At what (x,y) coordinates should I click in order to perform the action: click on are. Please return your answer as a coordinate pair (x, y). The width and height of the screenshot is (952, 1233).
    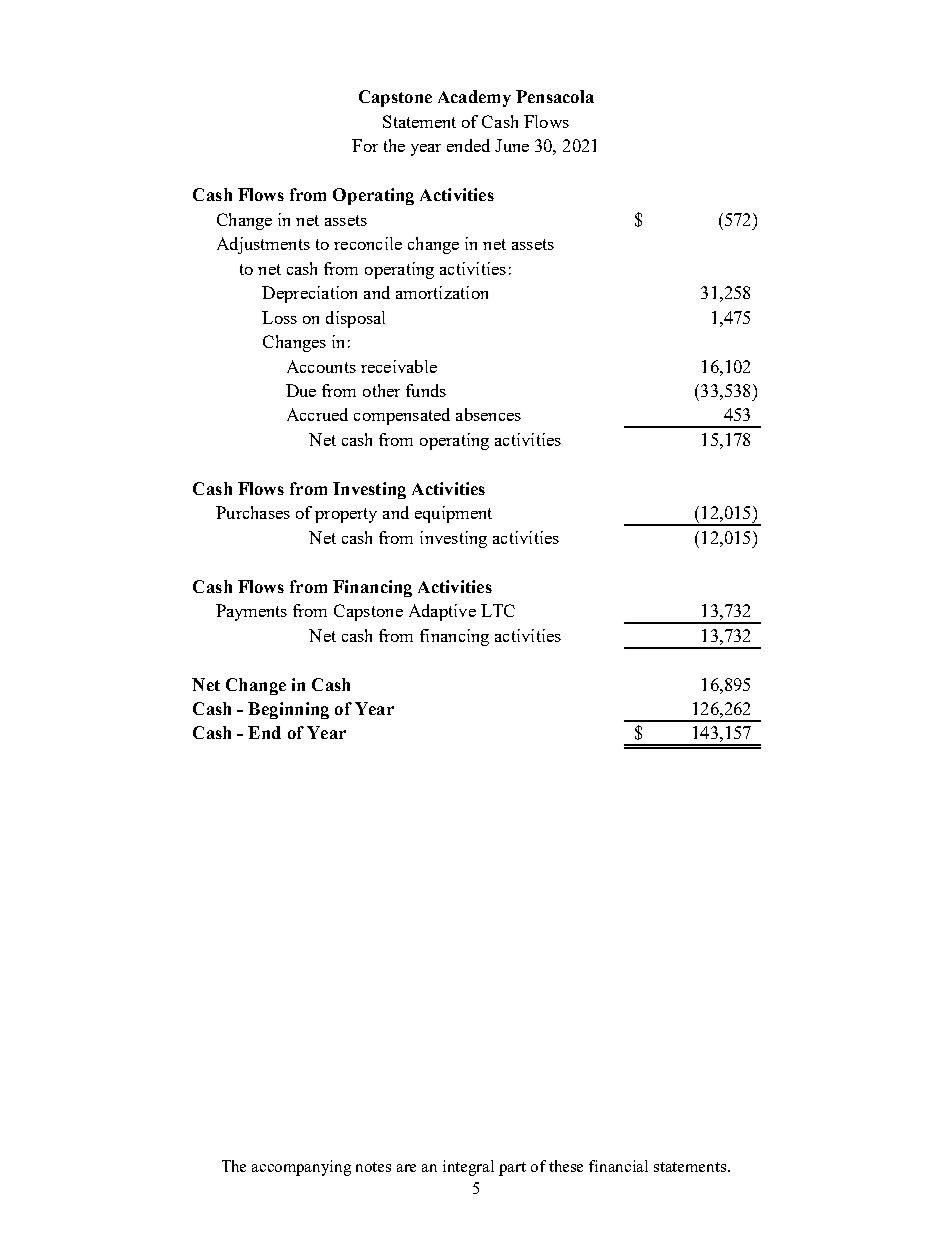
    Looking at the image, I should click on (406, 1168).
